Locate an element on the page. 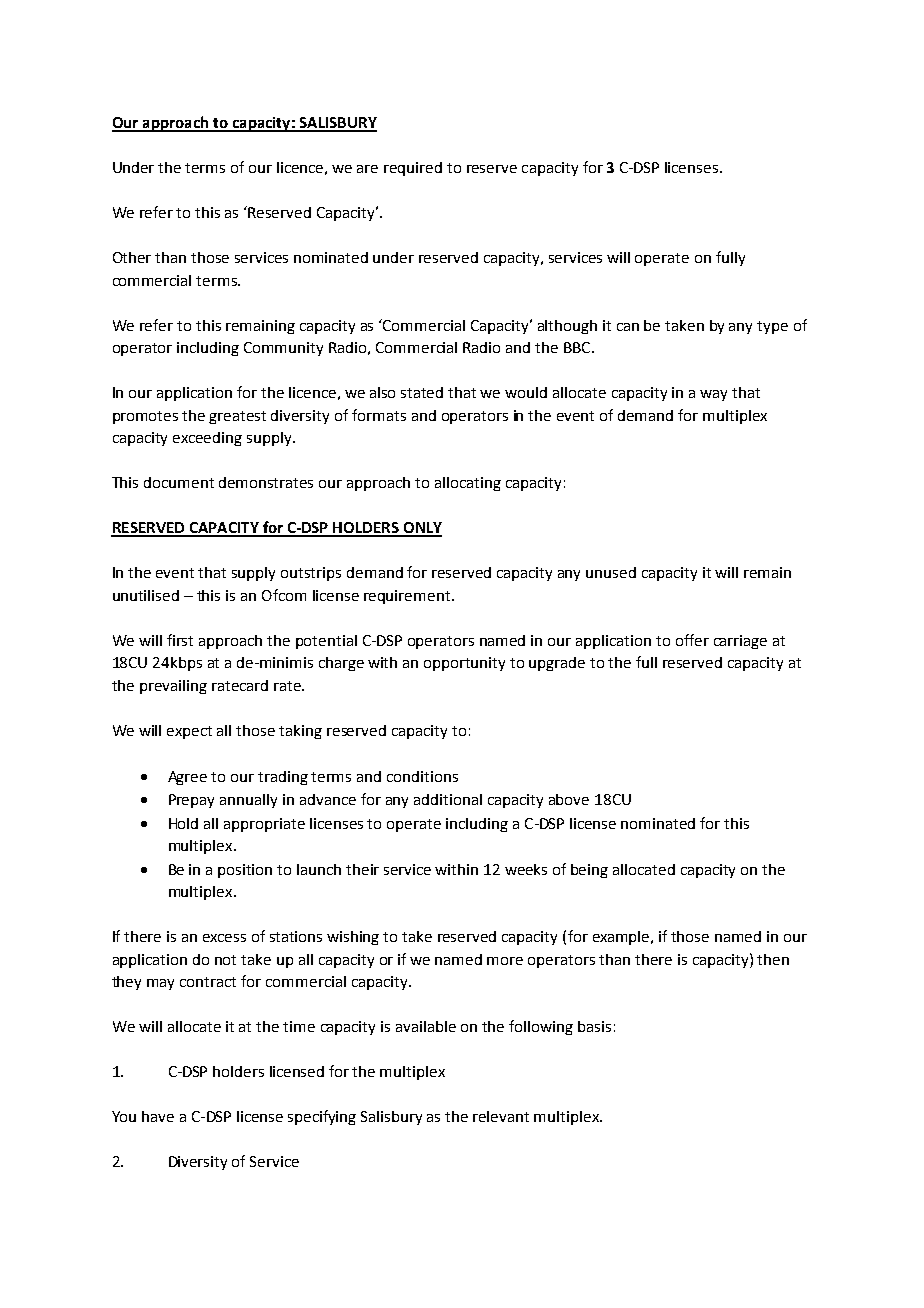  first is located at coordinates (180, 640).
